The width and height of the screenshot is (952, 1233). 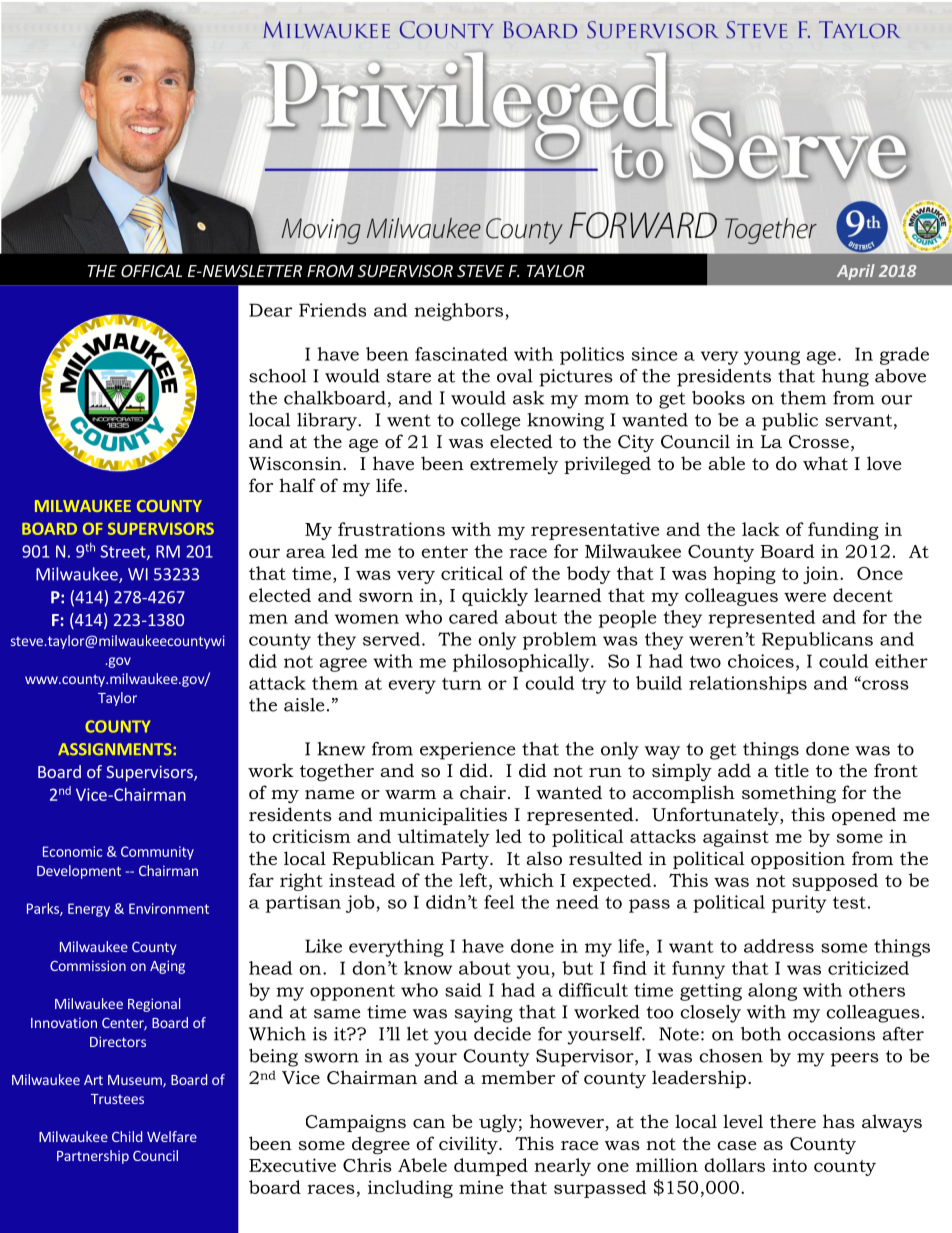 What do you see at coordinates (124, 552) in the screenshot?
I see `Street` at bounding box center [124, 552].
